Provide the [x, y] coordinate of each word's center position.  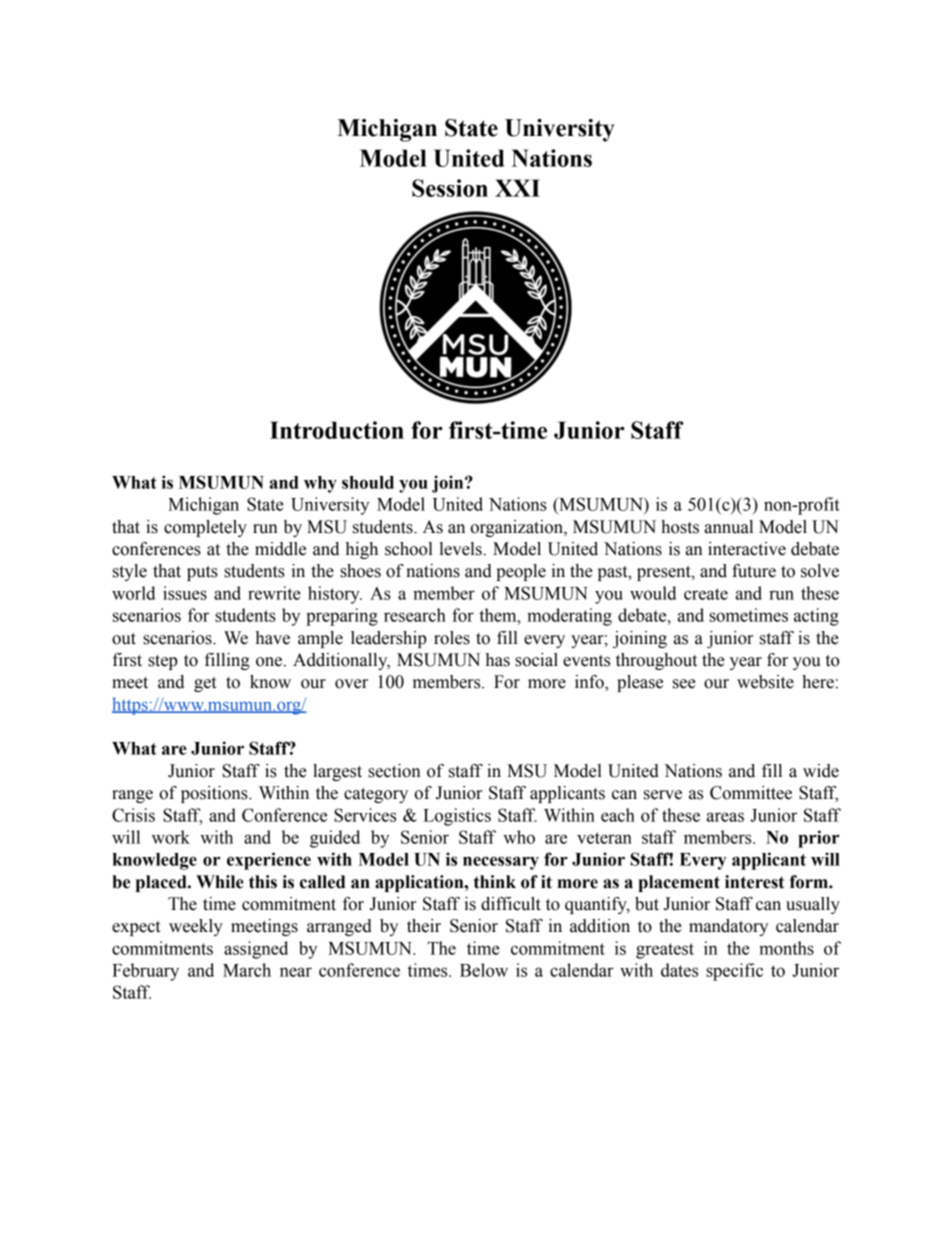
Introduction [337, 430]
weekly [196, 927]
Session [450, 188]
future [754, 571]
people [521, 572]
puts [202, 573]
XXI [517, 188]
